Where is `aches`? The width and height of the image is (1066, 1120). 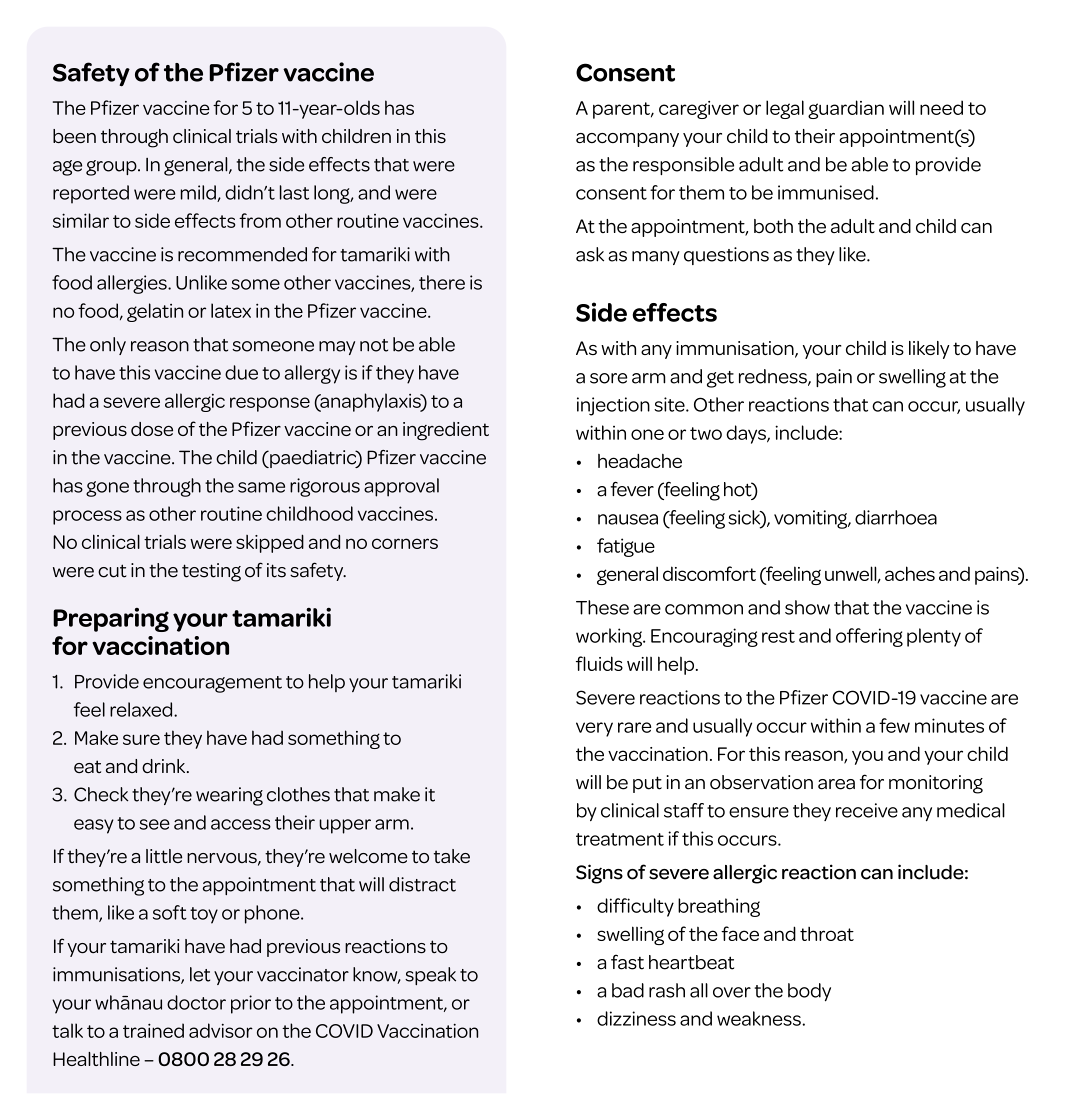
aches is located at coordinates (910, 573).
